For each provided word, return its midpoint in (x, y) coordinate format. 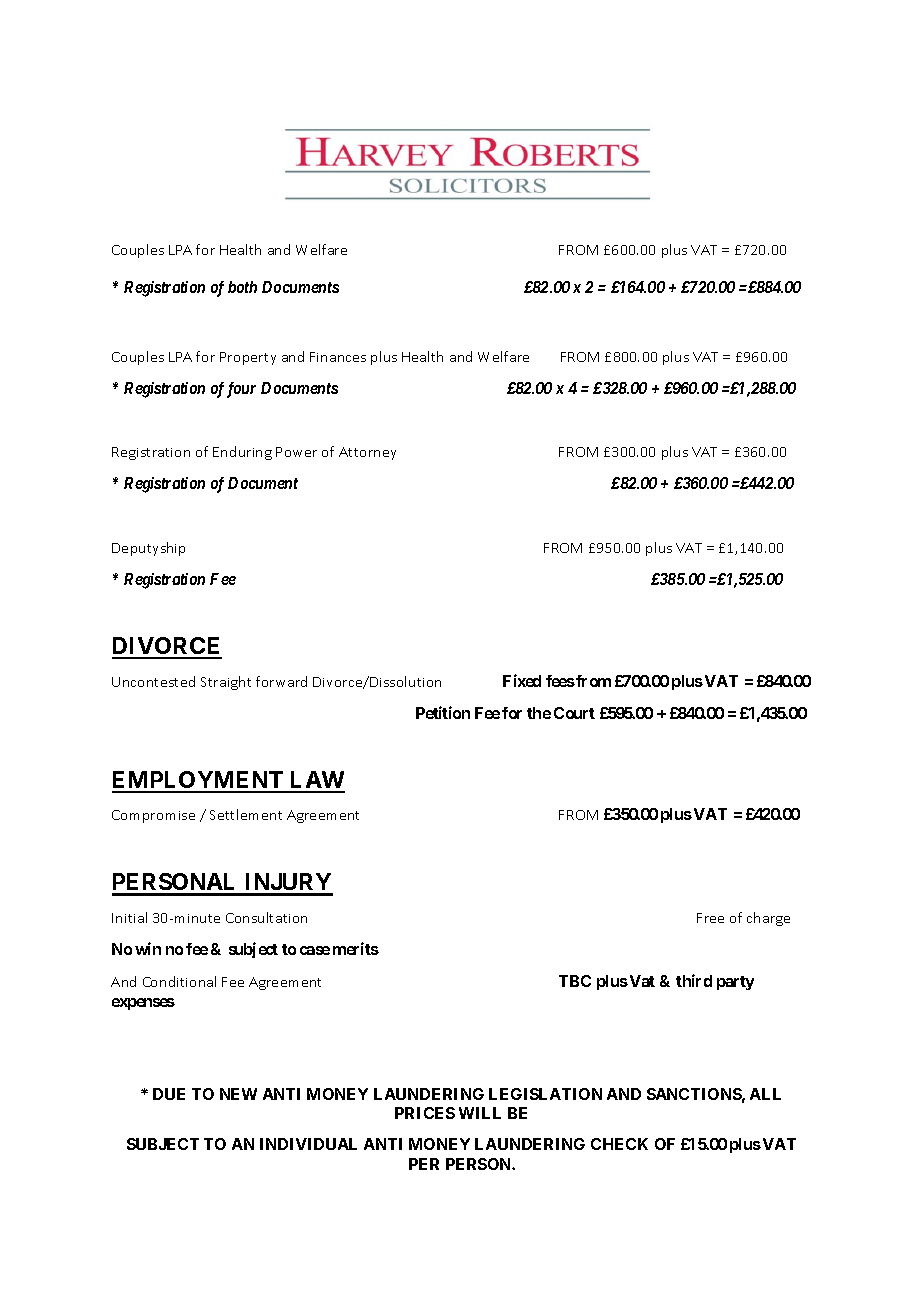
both (242, 287)
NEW (238, 1094)
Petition (443, 712)
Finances (338, 357)
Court (574, 713)
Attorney (367, 453)
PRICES (425, 1113)
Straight (226, 683)
